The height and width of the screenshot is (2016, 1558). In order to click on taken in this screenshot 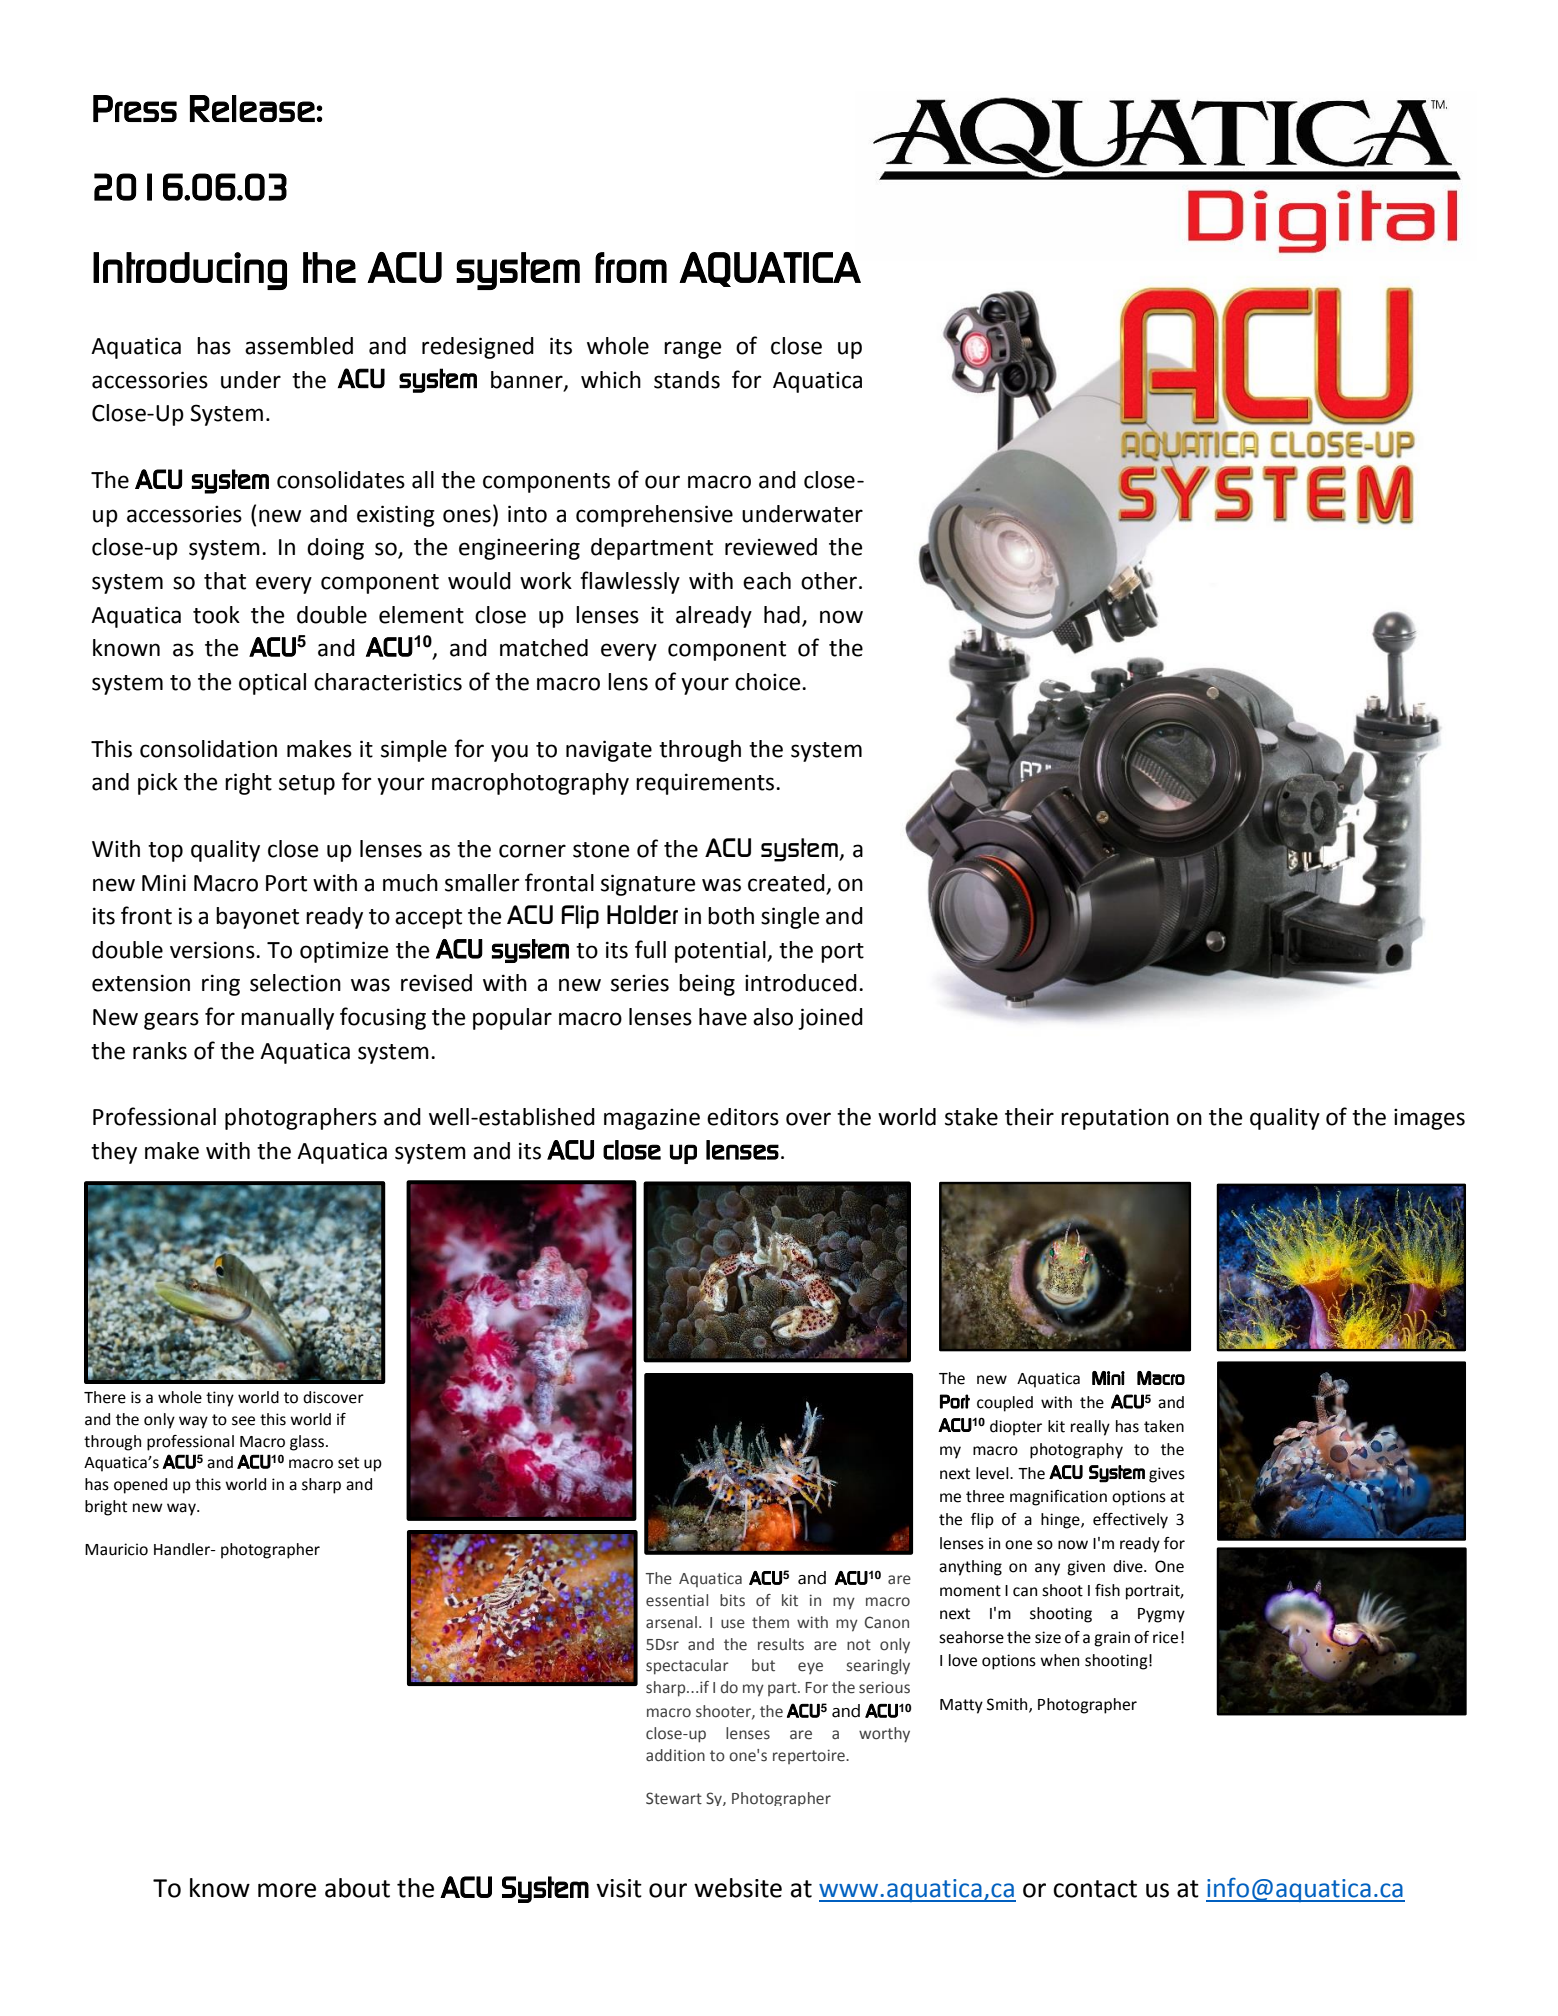, I will do `click(1164, 1426)`.
